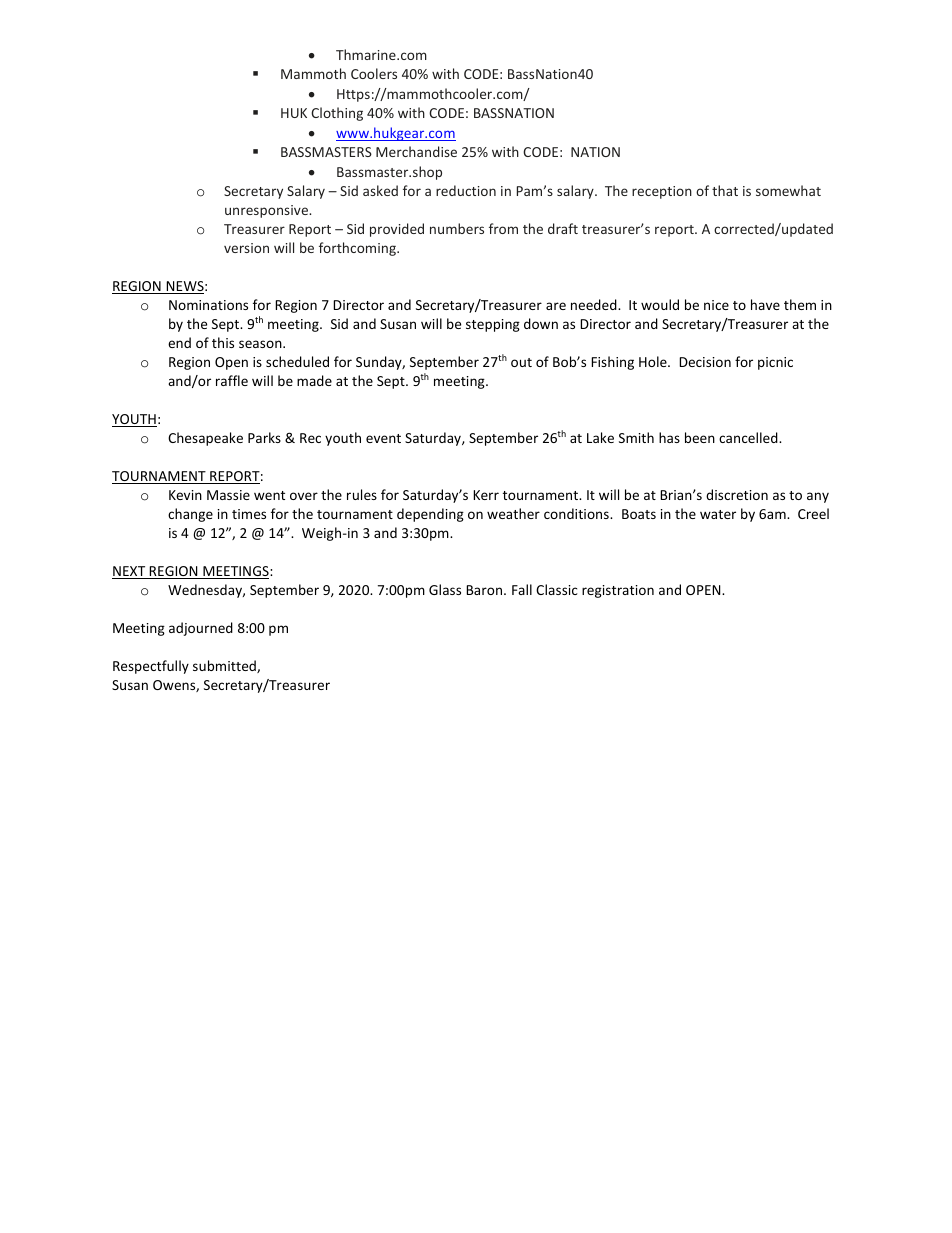  Describe the element at coordinates (374, 73) in the screenshot. I see `Coolers` at that location.
